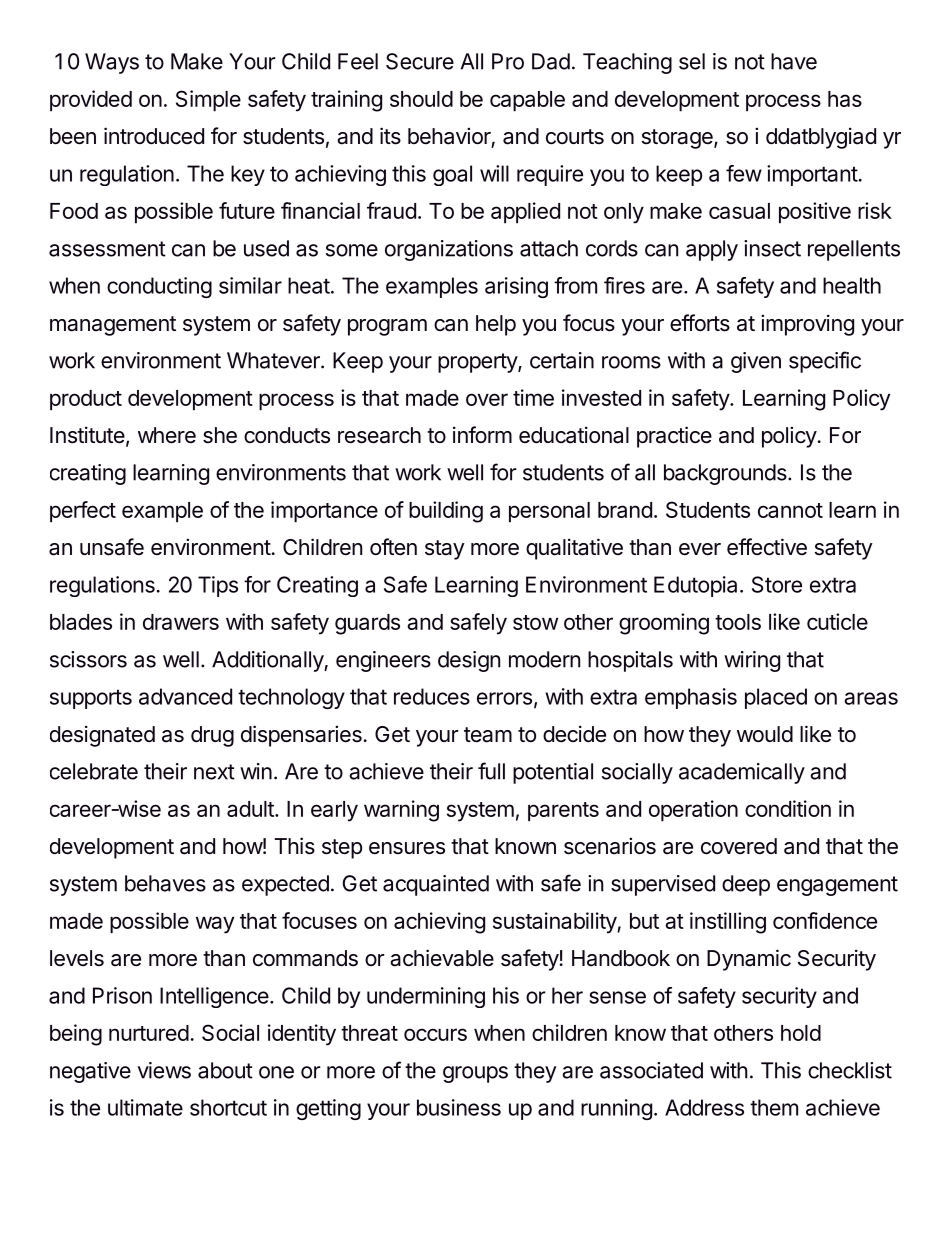 The height and width of the screenshot is (1233, 952). What do you see at coordinates (445, 550) in the screenshot?
I see `stay` at bounding box center [445, 550].
